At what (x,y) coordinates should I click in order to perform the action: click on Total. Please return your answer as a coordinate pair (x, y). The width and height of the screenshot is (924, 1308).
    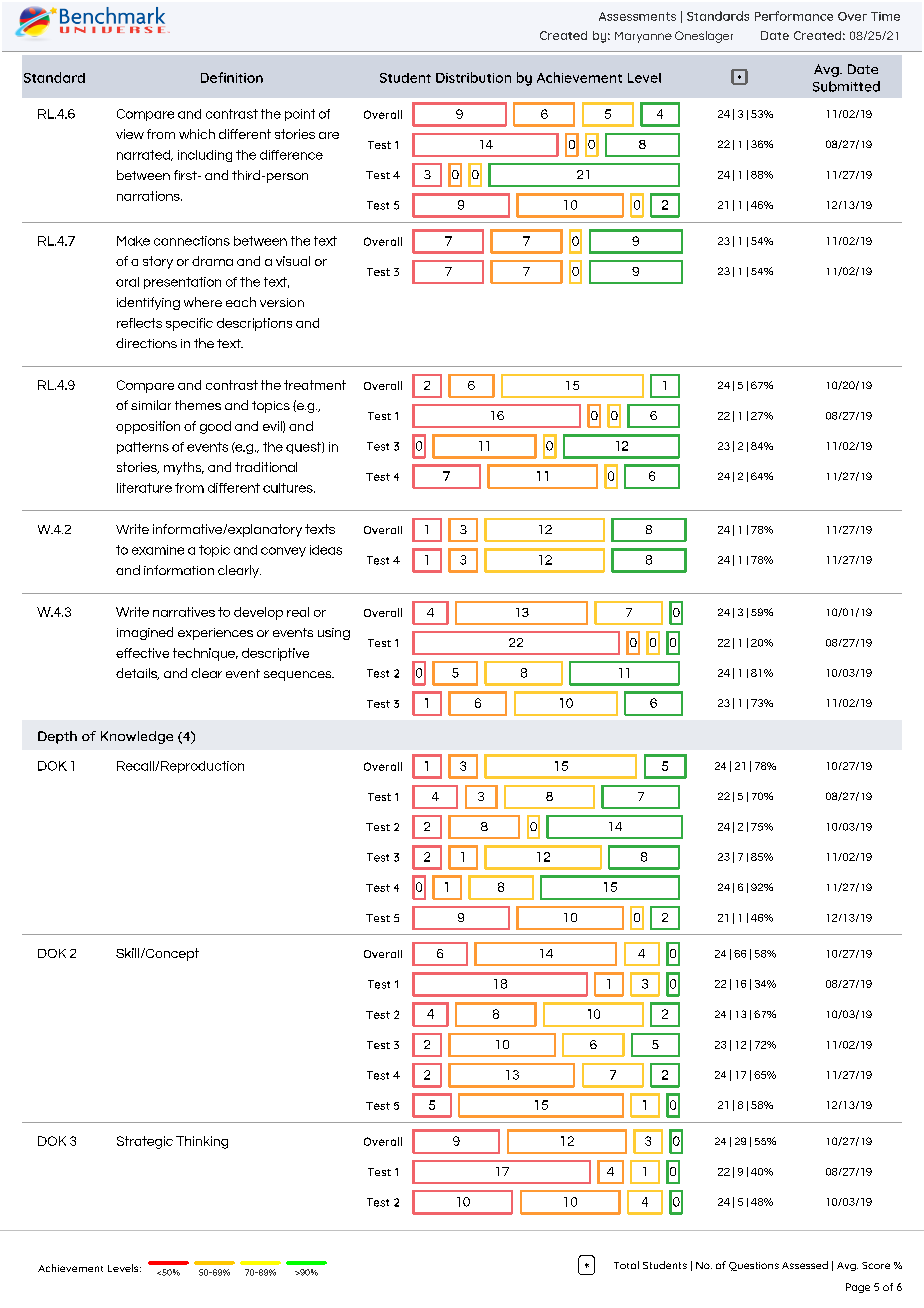
    Looking at the image, I should click on (626, 1265).
